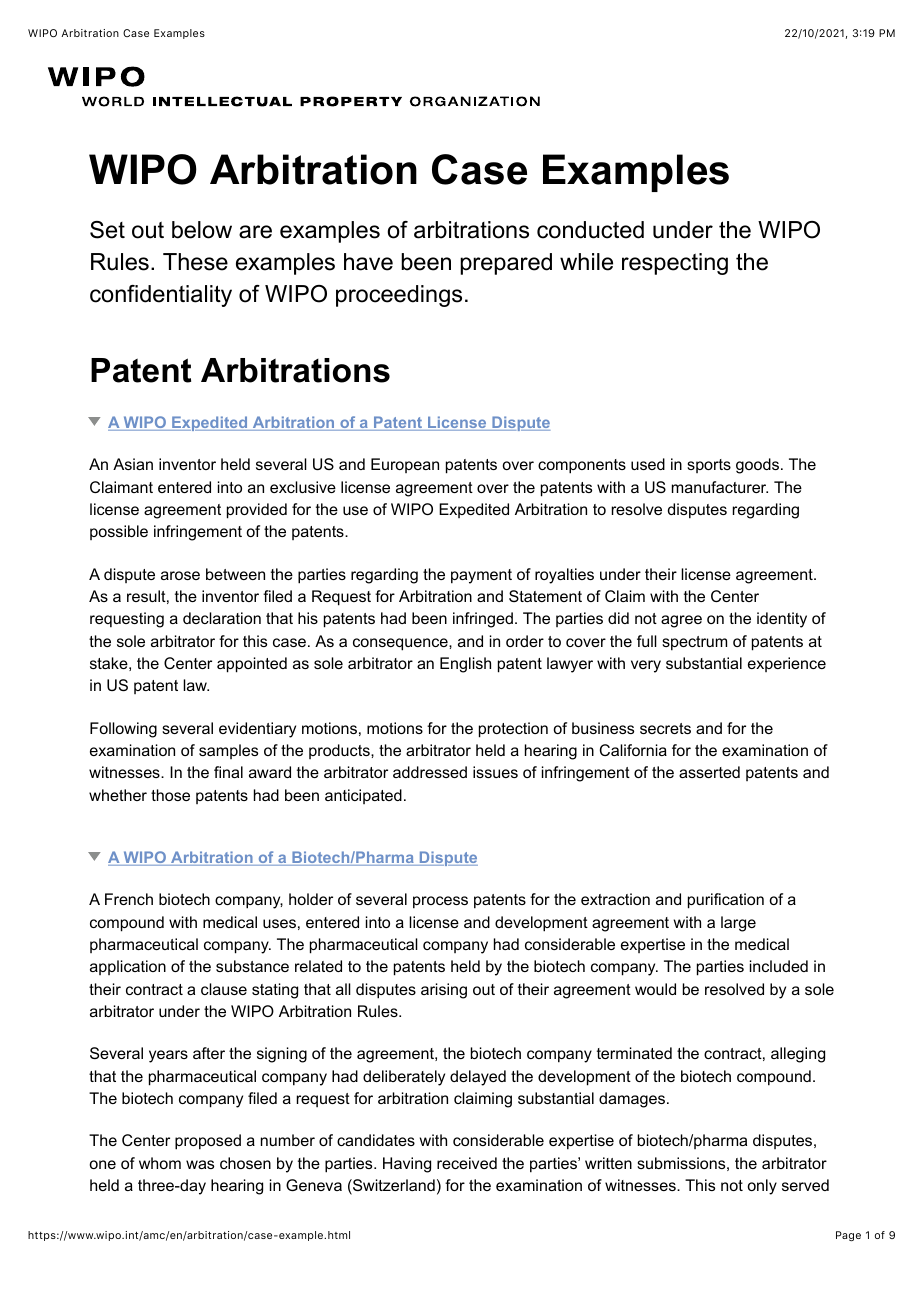 This screenshot has width=924, height=1308. I want to click on infringed, so click(483, 620).
